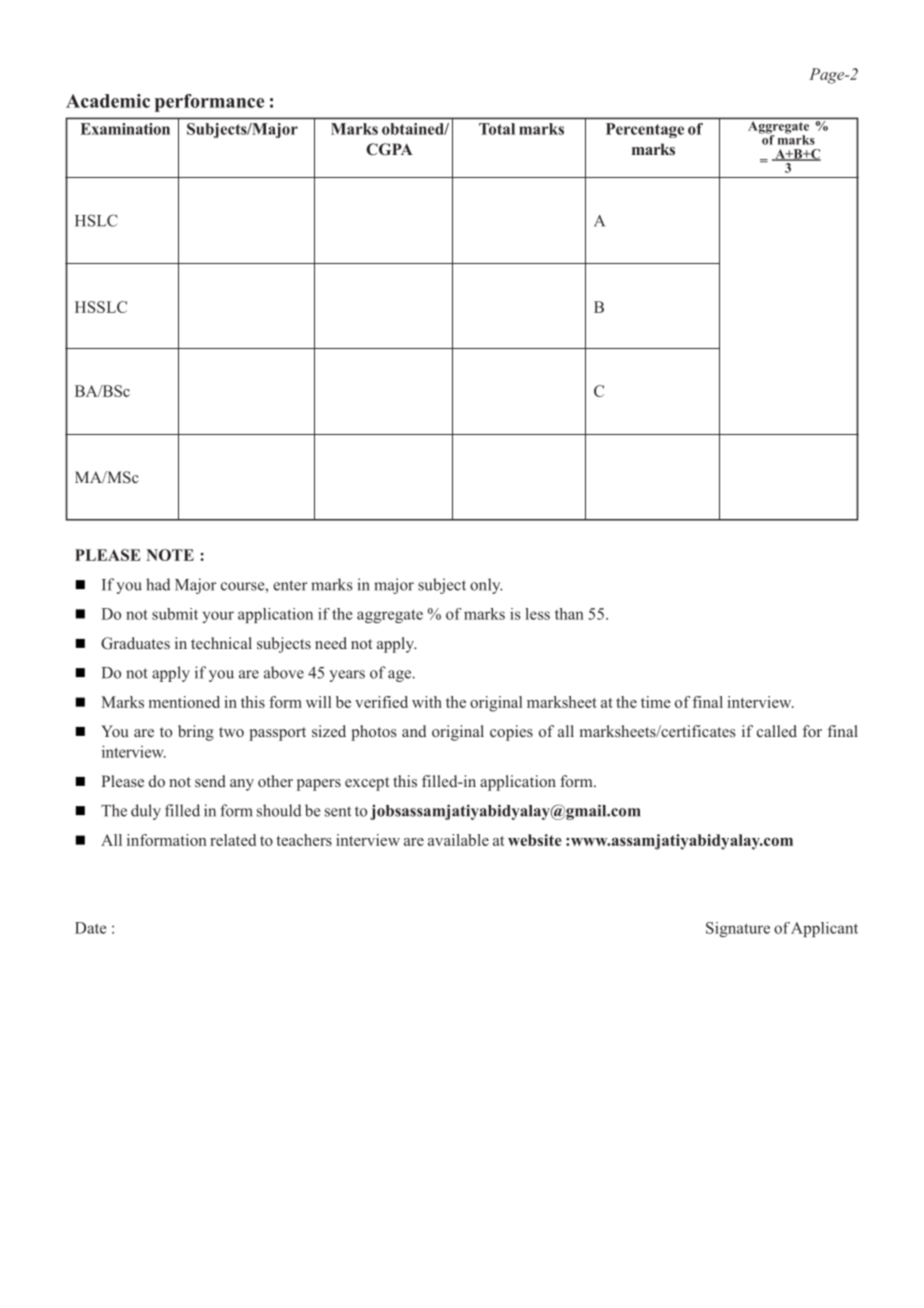 Image resolution: width=924 pixels, height=1308 pixels. What do you see at coordinates (427, 702) in the page?
I see `with` at bounding box center [427, 702].
